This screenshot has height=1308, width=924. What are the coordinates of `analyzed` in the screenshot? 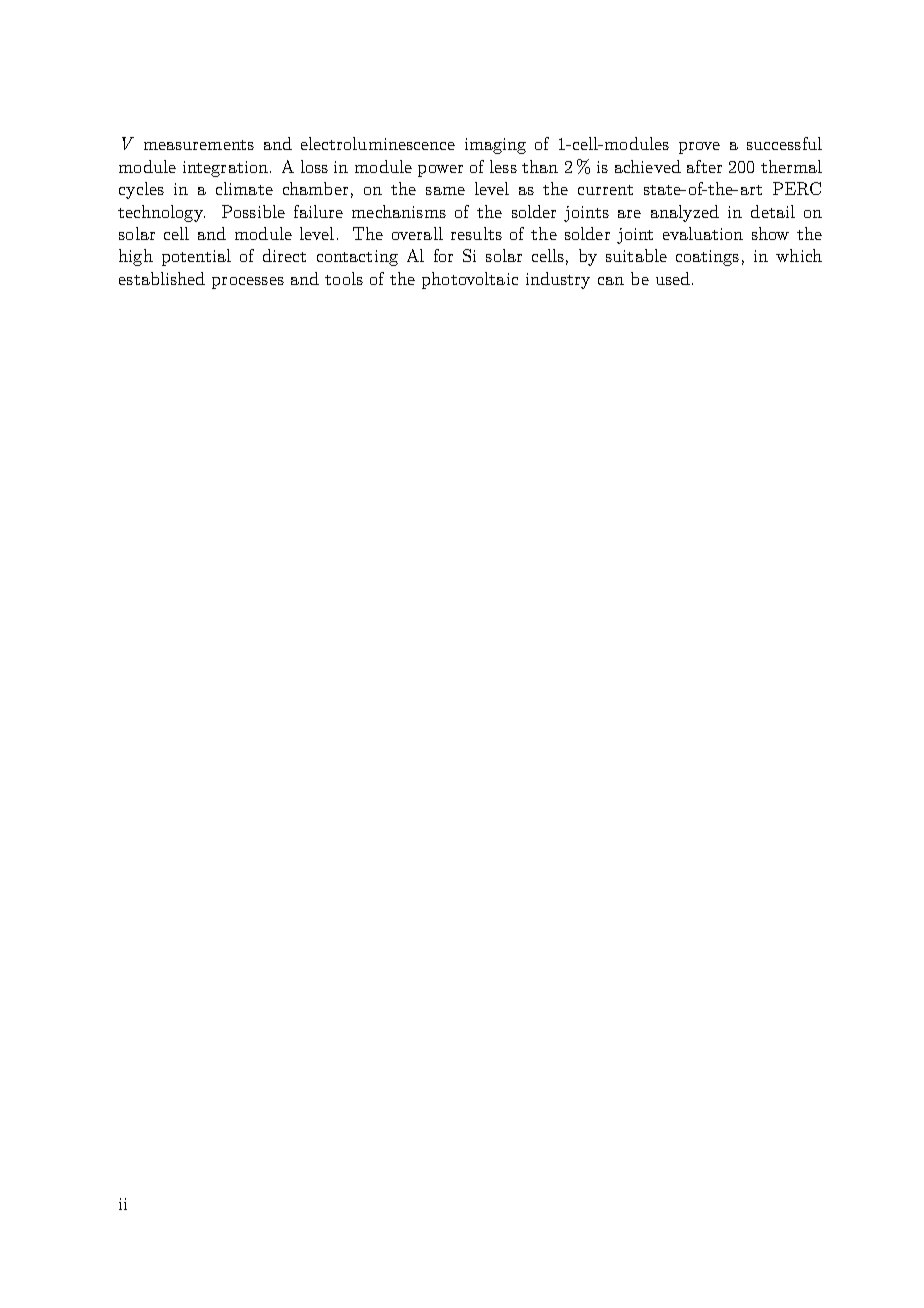 It's located at (685, 213).
